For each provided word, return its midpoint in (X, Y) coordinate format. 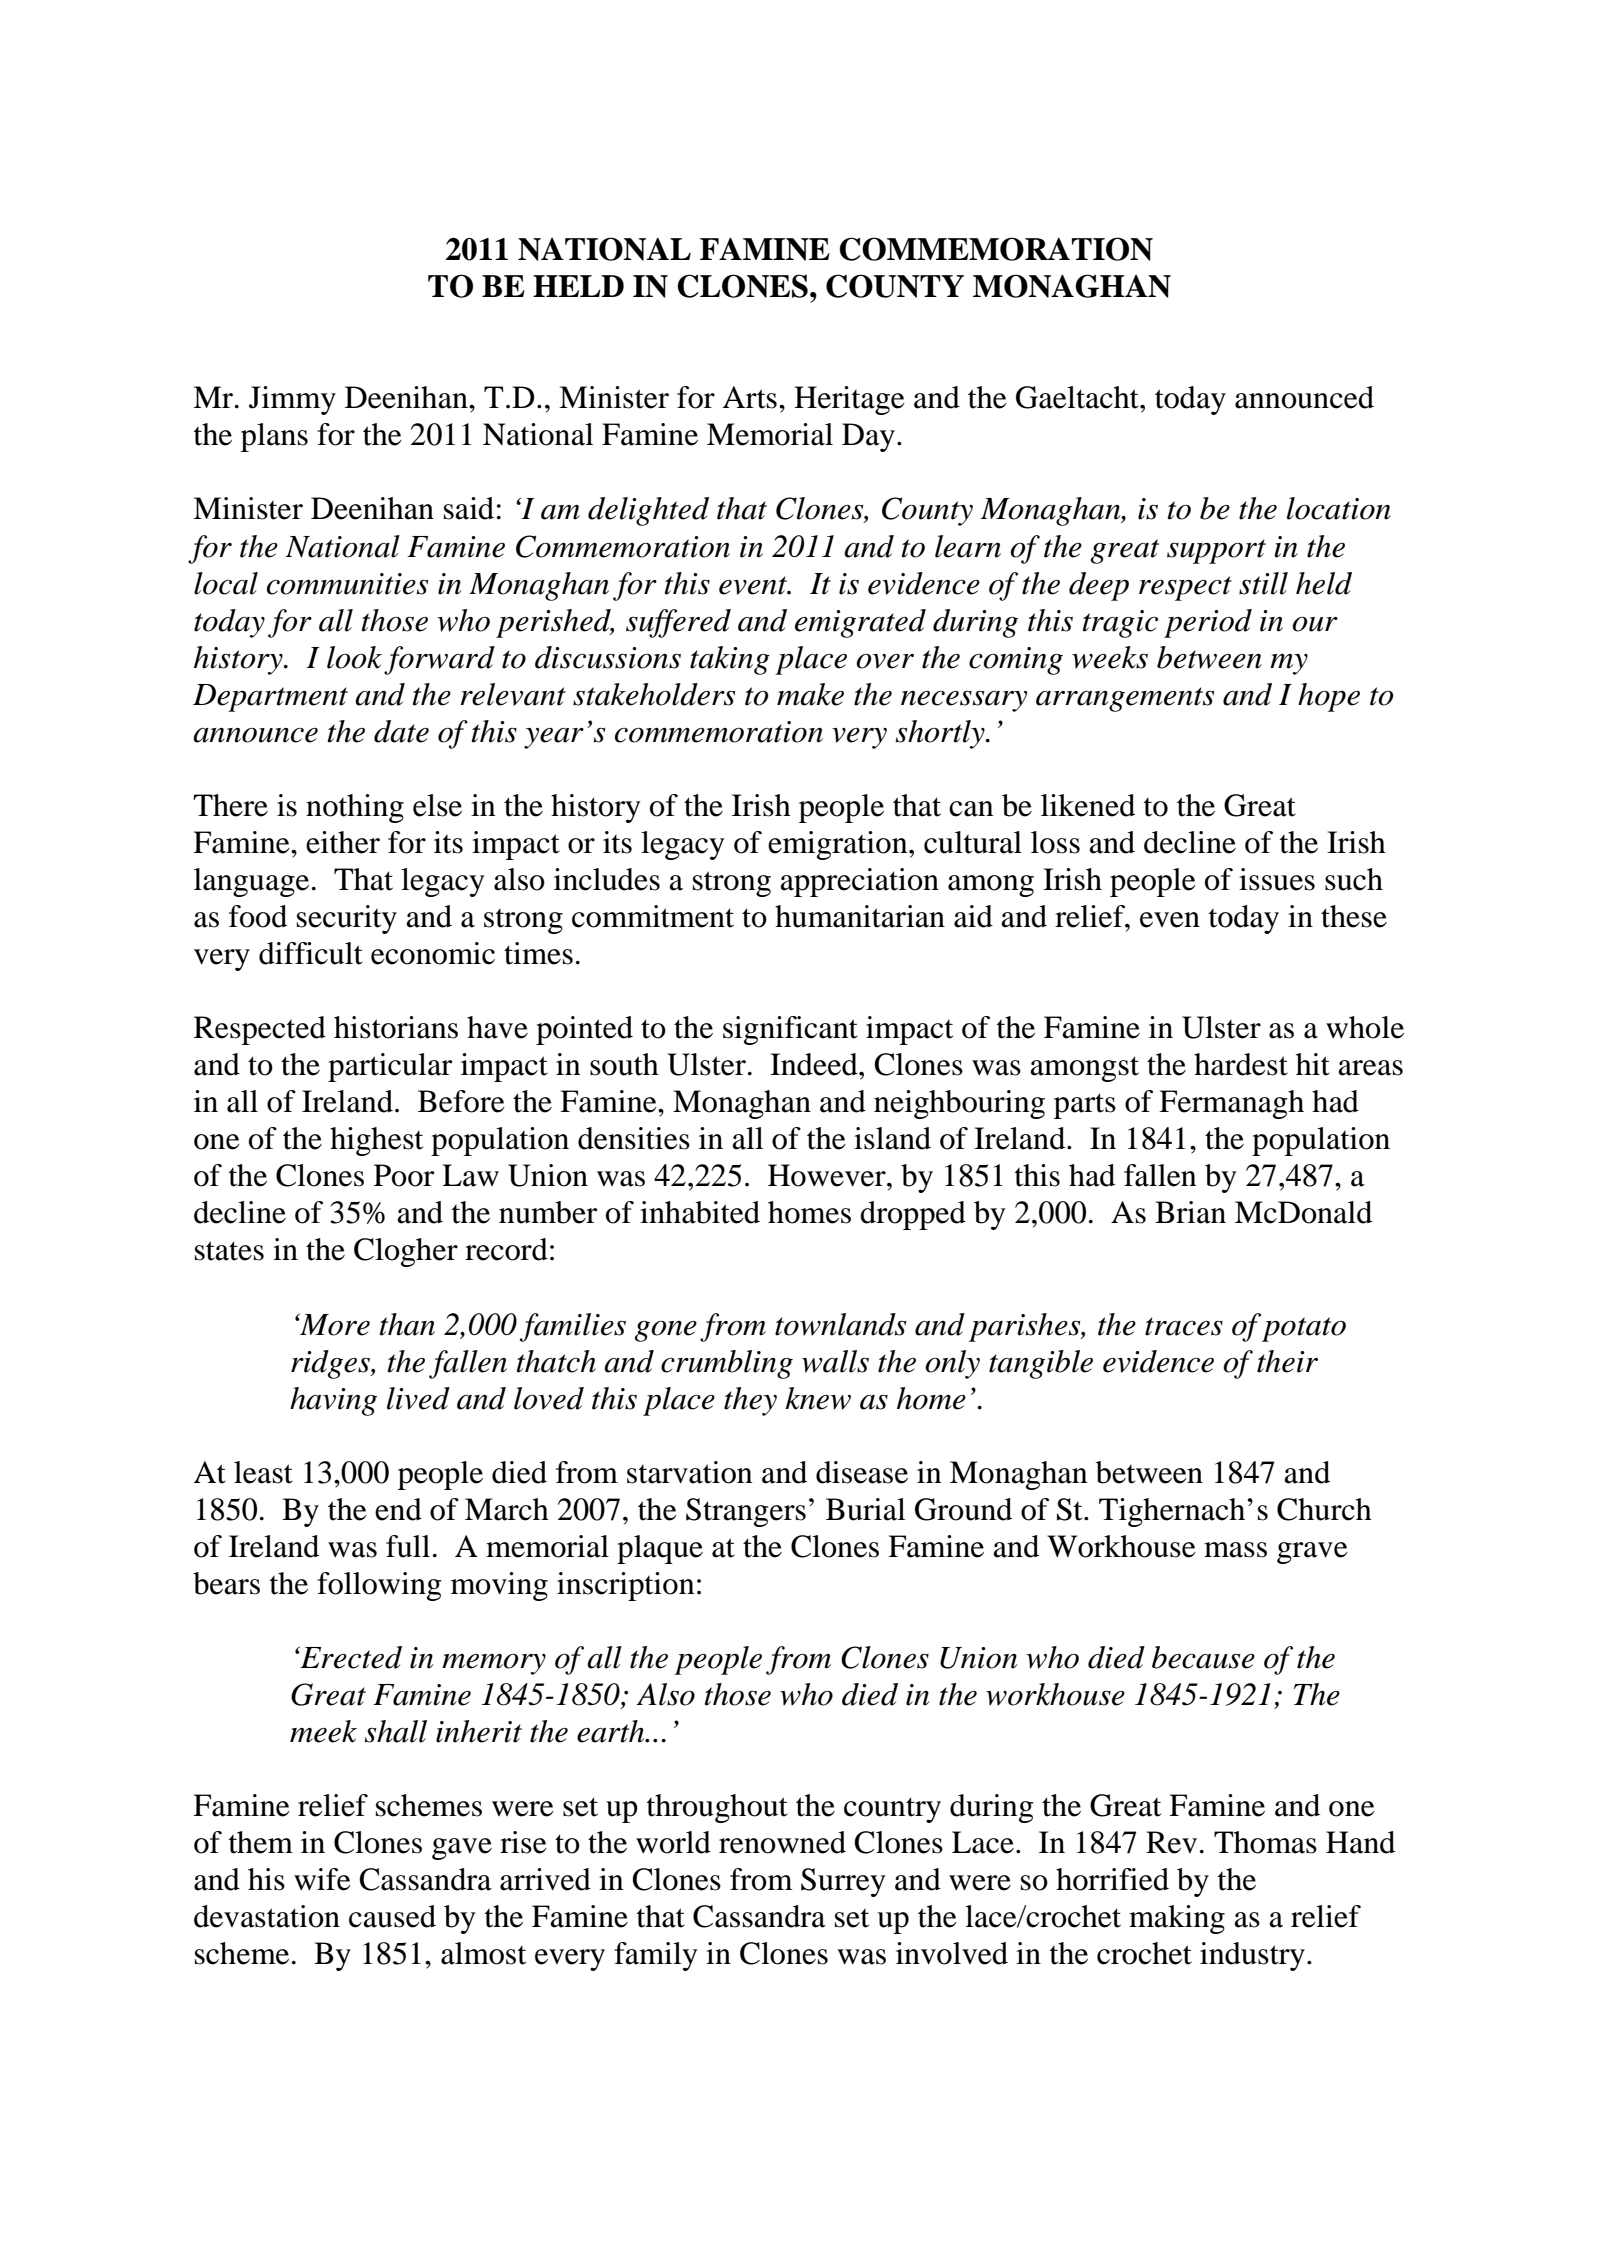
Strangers (746, 1512)
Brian (1190, 1212)
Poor (404, 1175)
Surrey (843, 1882)
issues (1277, 879)
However (828, 1175)
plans (274, 437)
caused (392, 1916)
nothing (355, 808)
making (1177, 1919)
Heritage (849, 400)
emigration (839, 845)
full (408, 1546)
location (1339, 508)
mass (1235, 1550)
